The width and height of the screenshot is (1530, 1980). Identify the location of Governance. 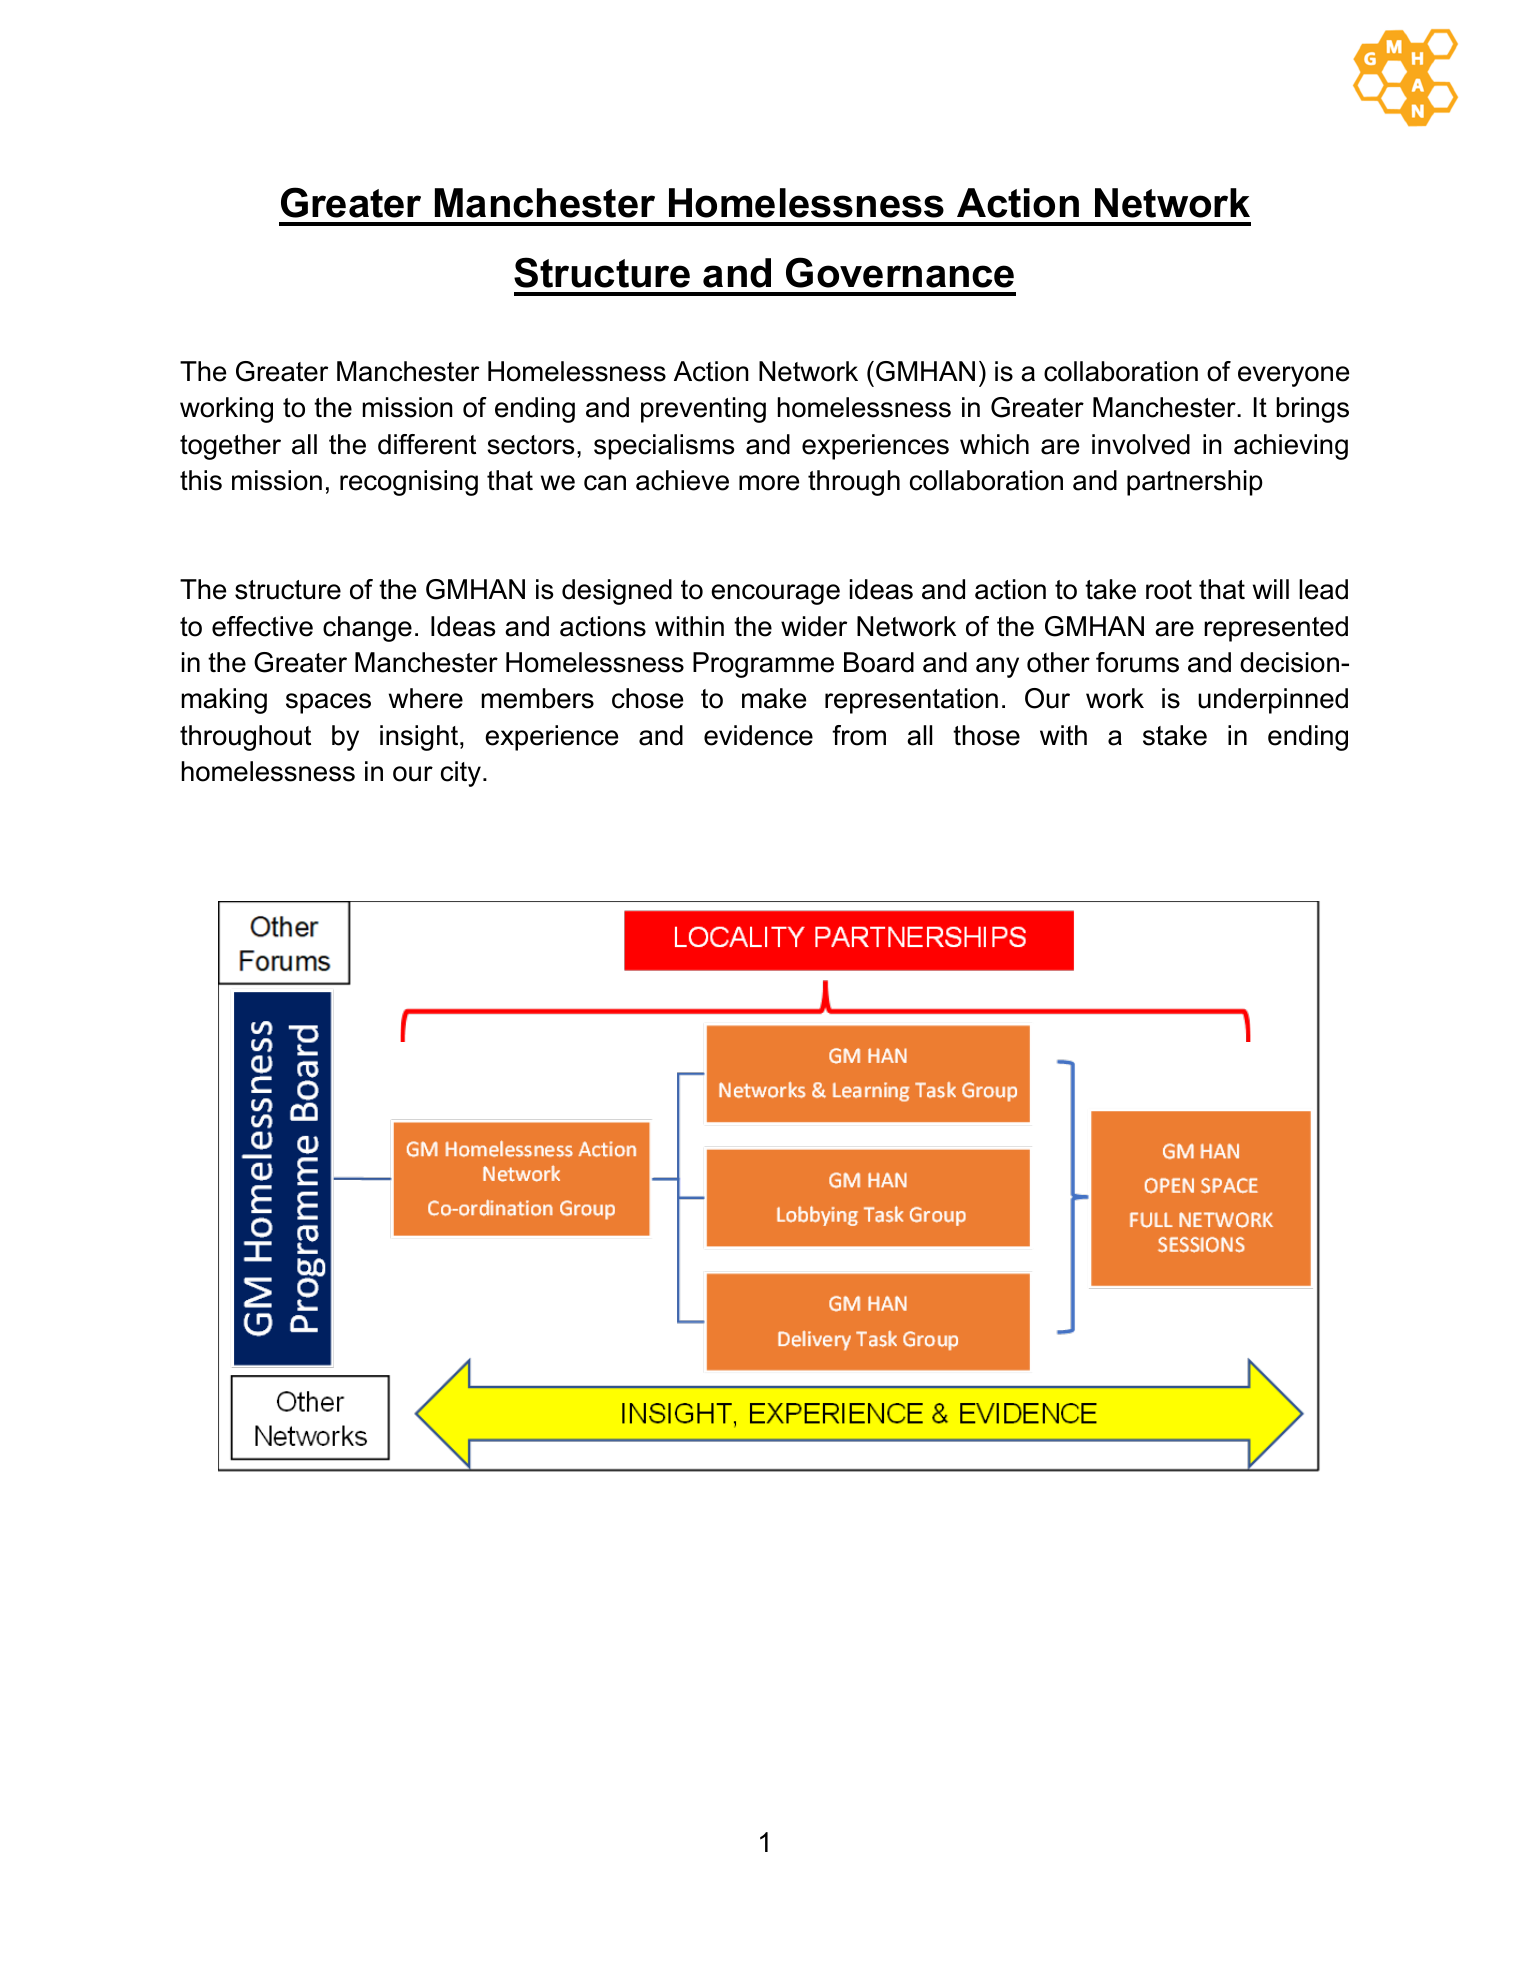
(900, 272).
